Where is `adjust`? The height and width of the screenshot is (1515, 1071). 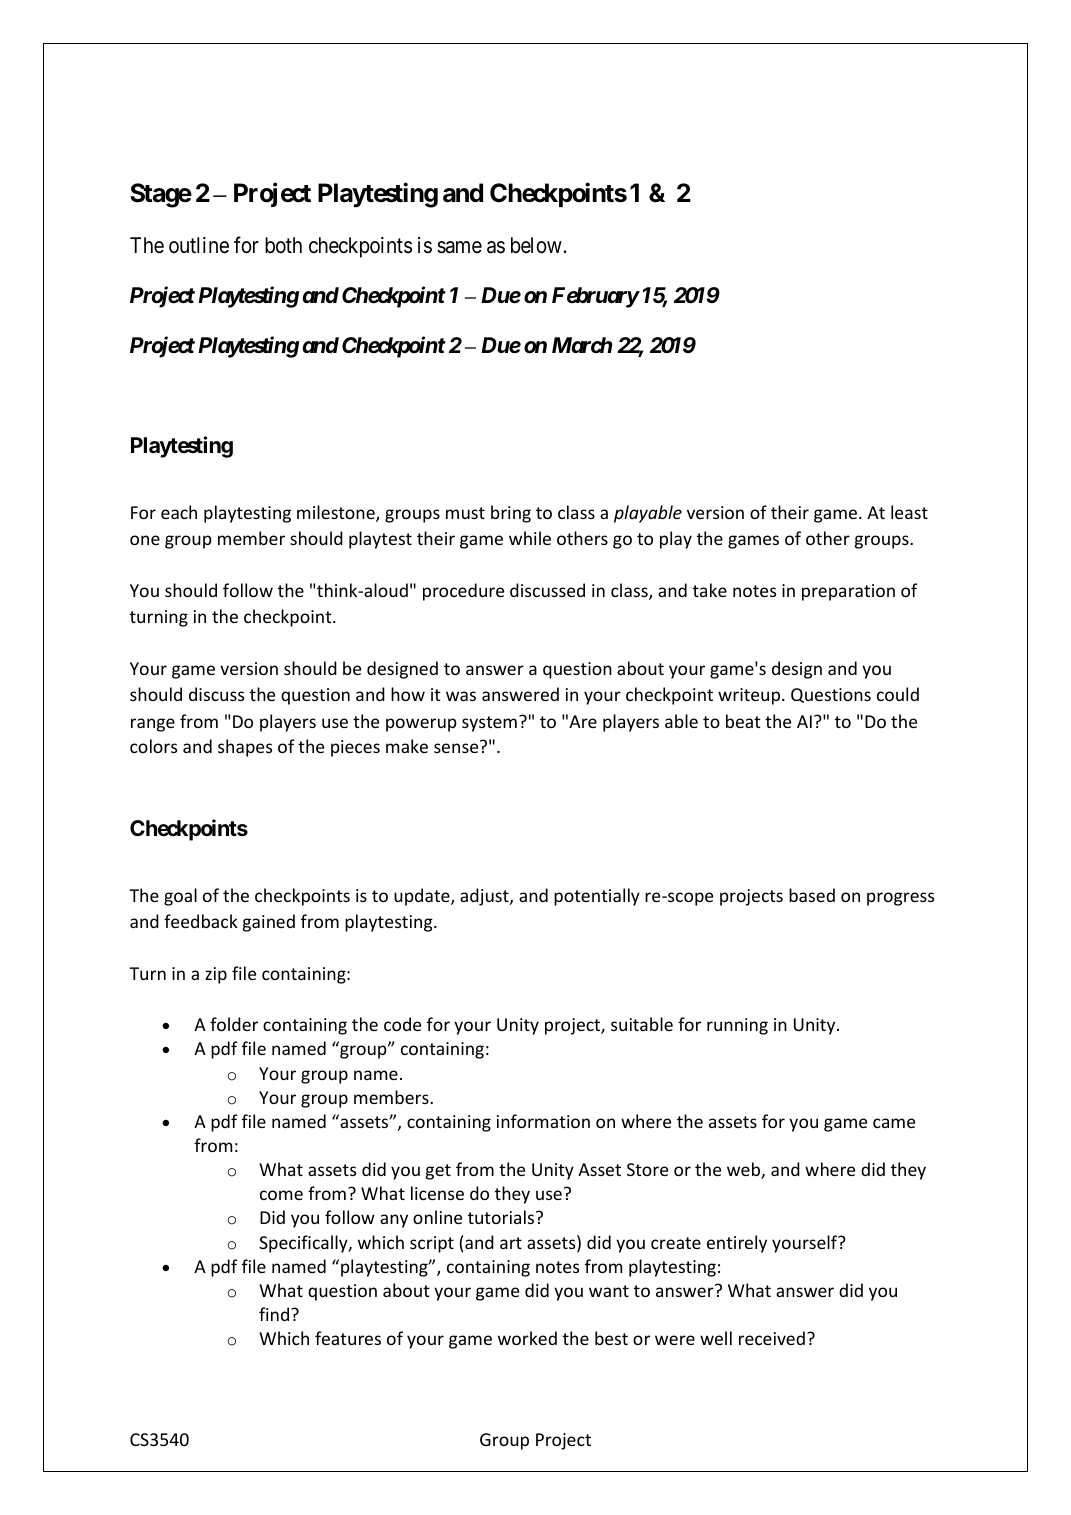
adjust is located at coordinates (485, 897).
